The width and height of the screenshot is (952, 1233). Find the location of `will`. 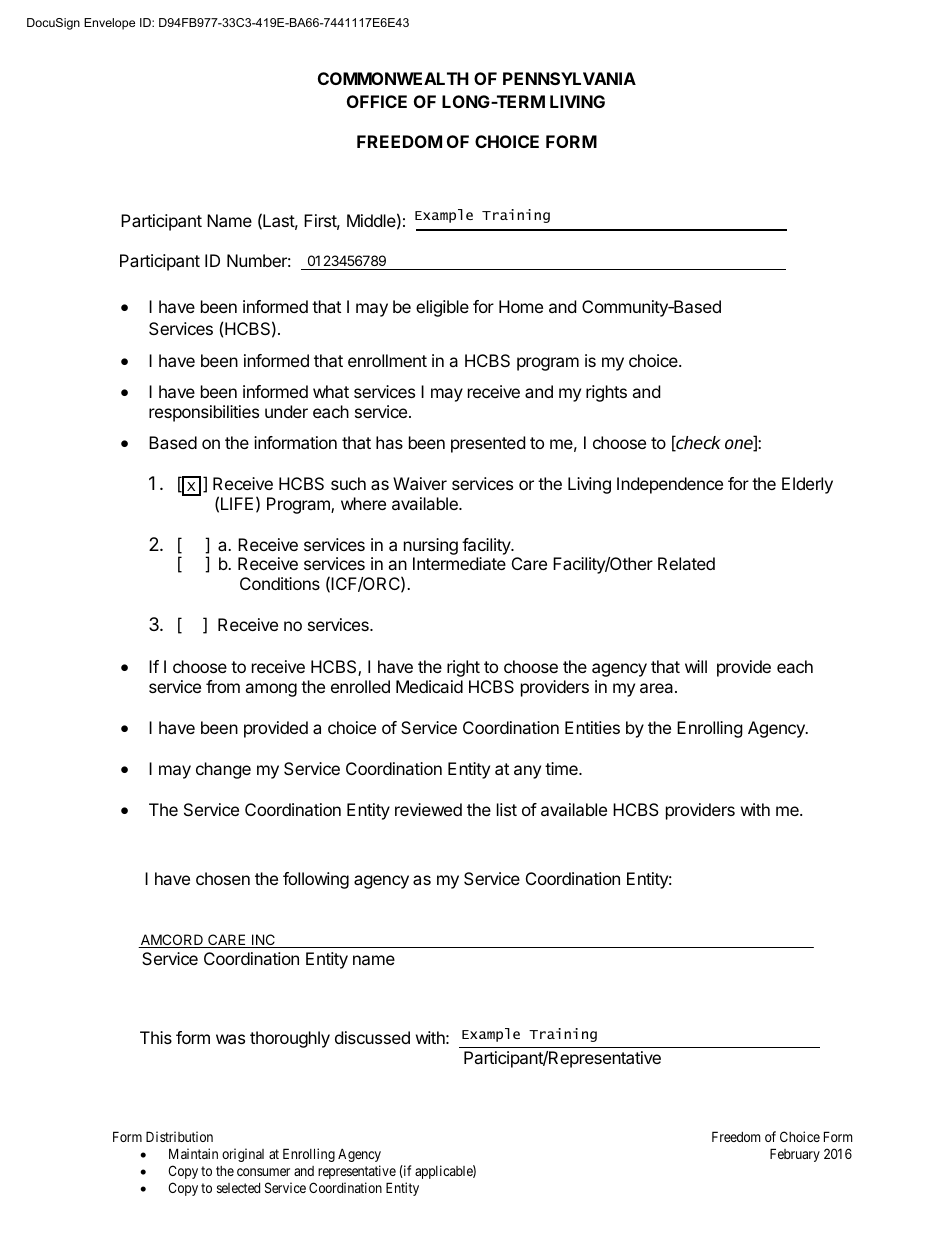

will is located at coordinates (696, 666).
